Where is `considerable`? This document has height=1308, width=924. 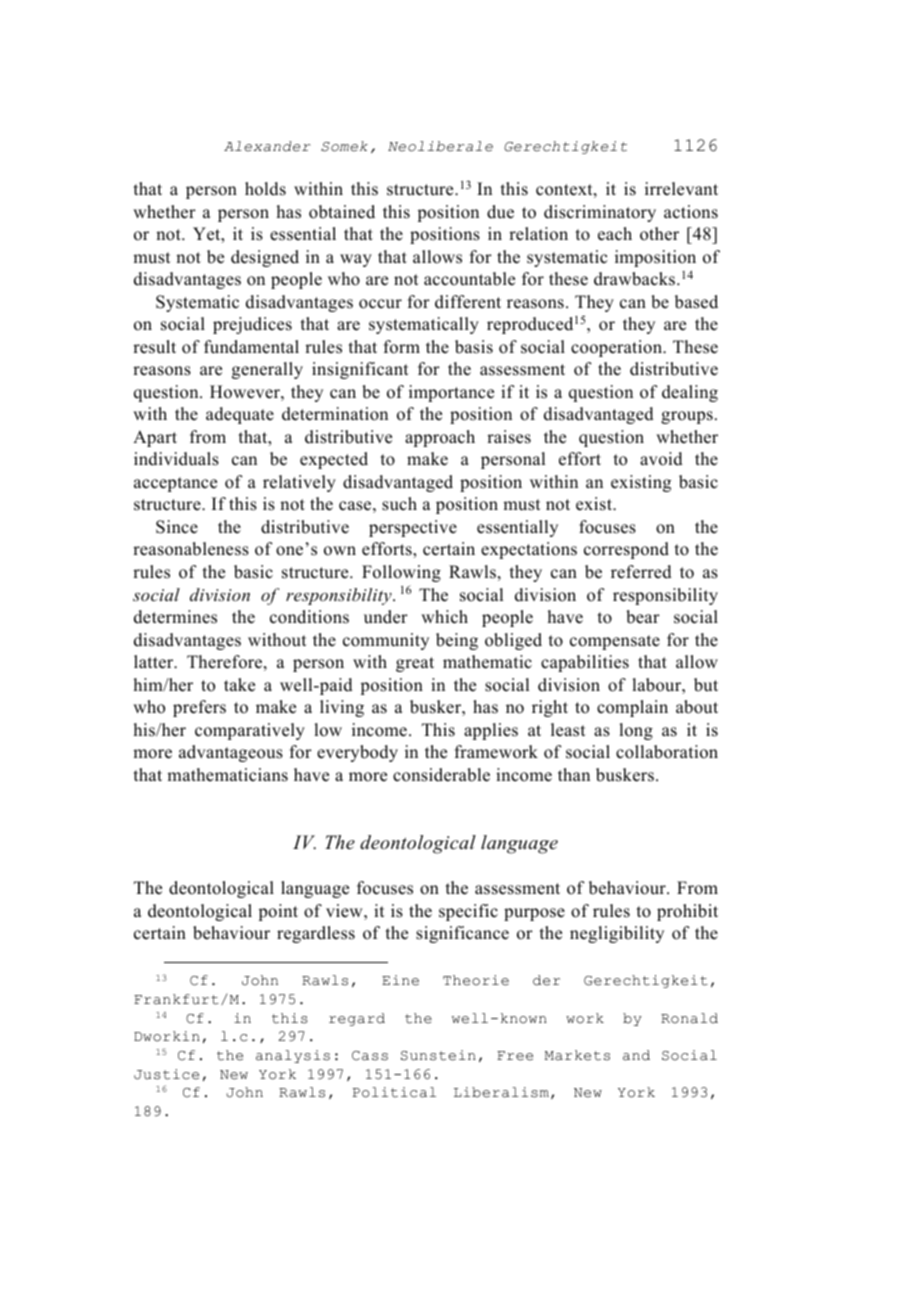 considerable is located at coordinates (441, 775).
